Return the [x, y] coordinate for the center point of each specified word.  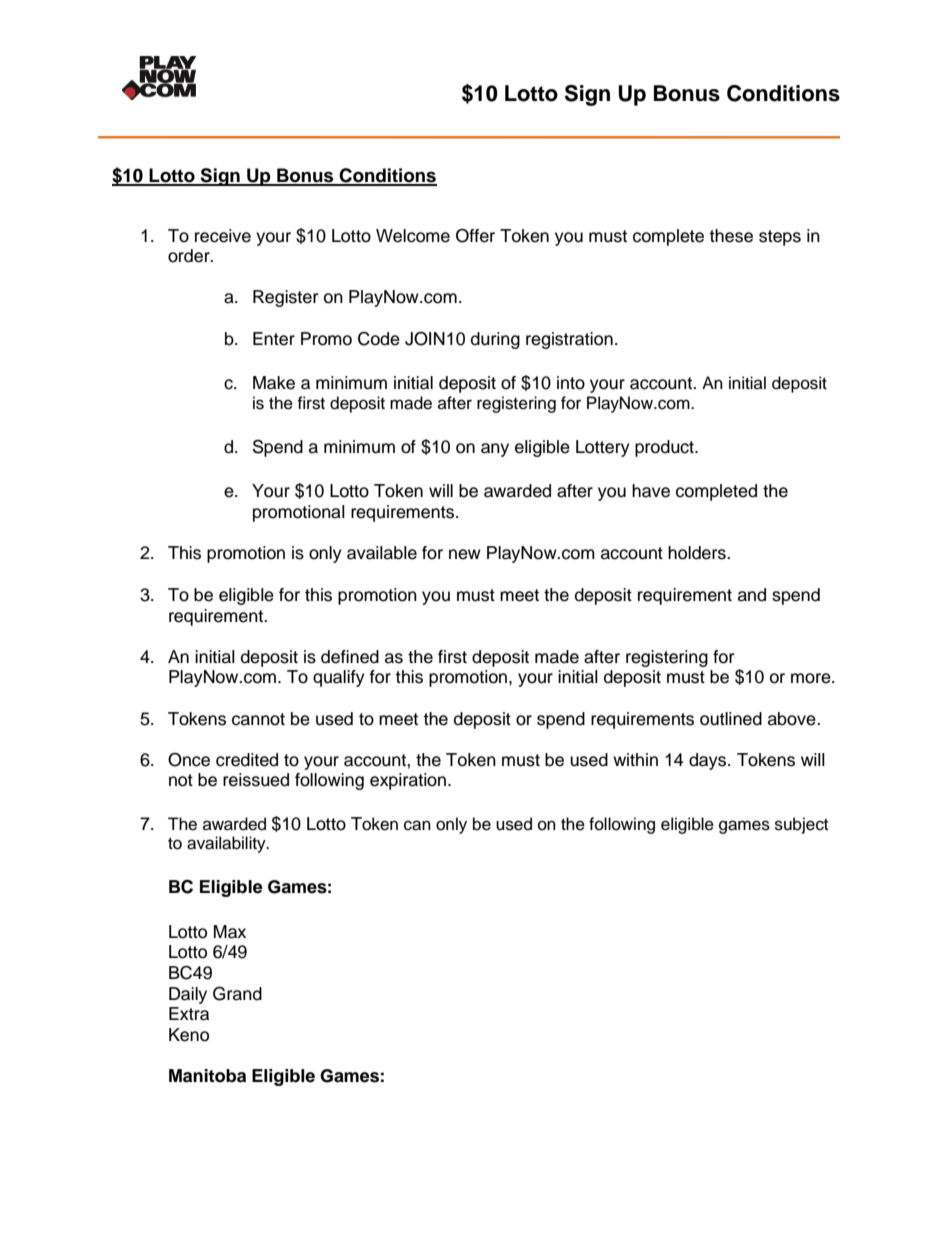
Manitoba [207, 1076]
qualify [339, 678]
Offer [475, 235]
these [731, 236]
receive [223, 236]
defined [350, 657]
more [812, 678]
